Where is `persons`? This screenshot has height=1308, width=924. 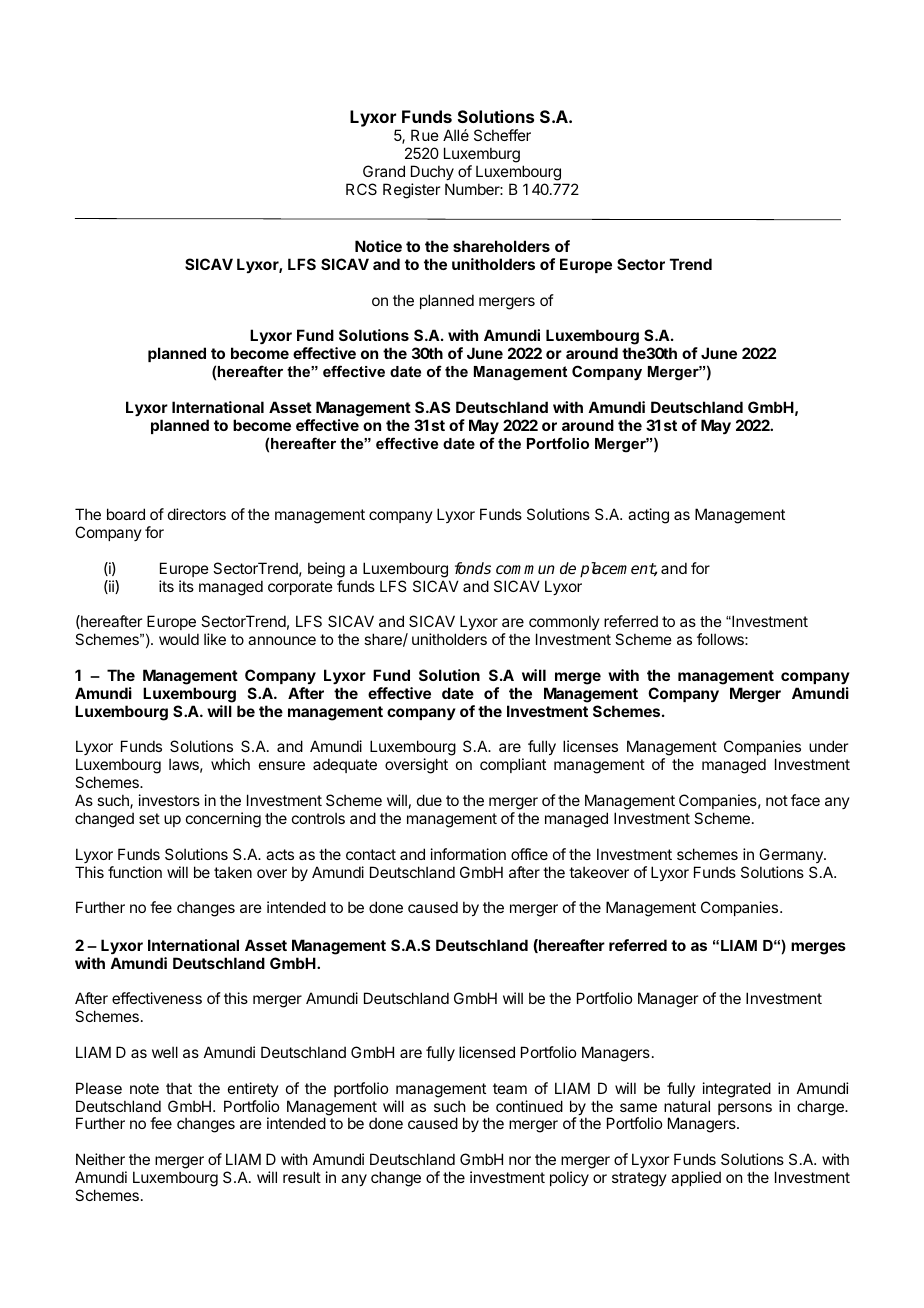 persons is located at coordinates (745, 1109).
